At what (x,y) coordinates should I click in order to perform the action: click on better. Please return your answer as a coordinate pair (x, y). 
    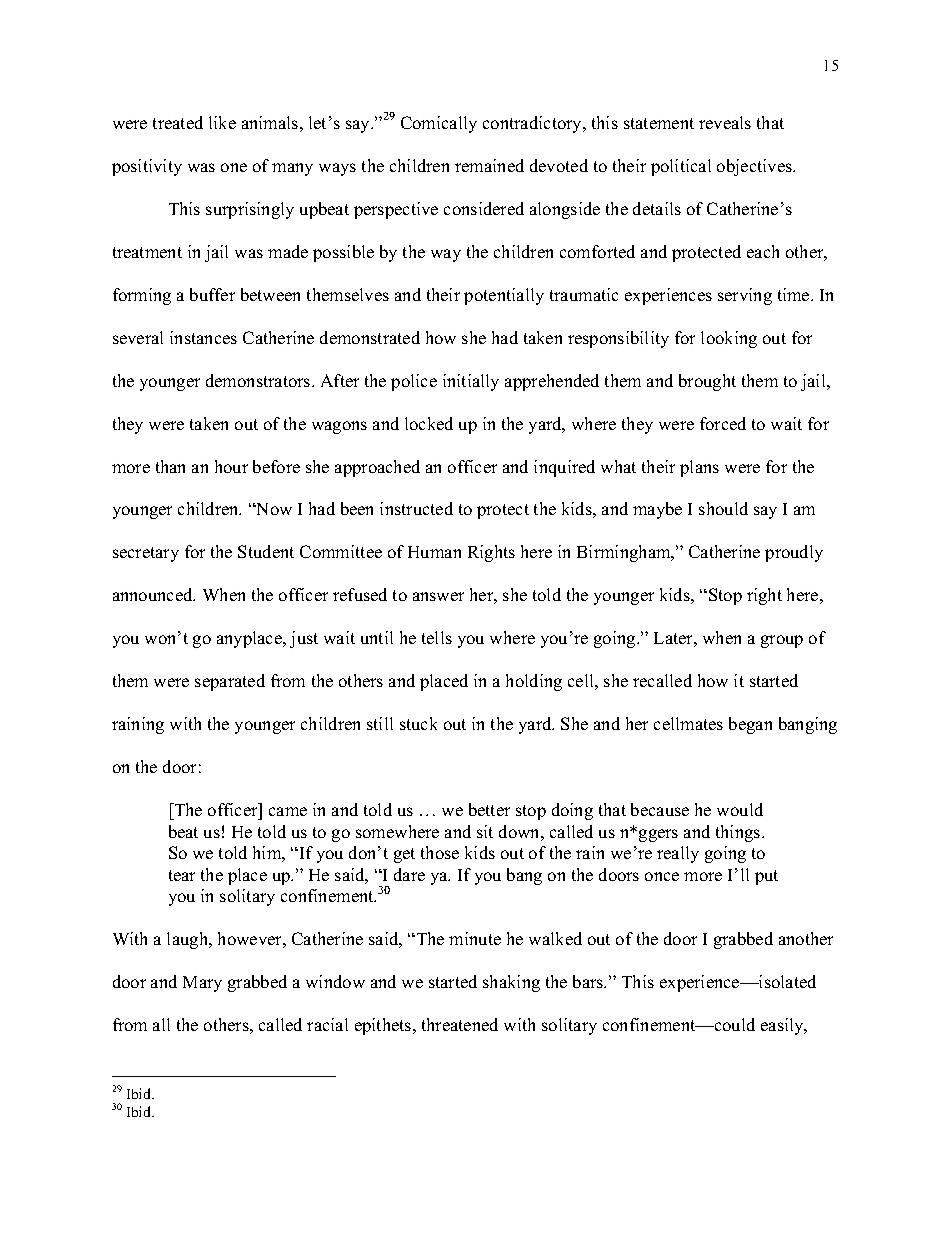
    Looking at the image, I should click on (489, 809).
